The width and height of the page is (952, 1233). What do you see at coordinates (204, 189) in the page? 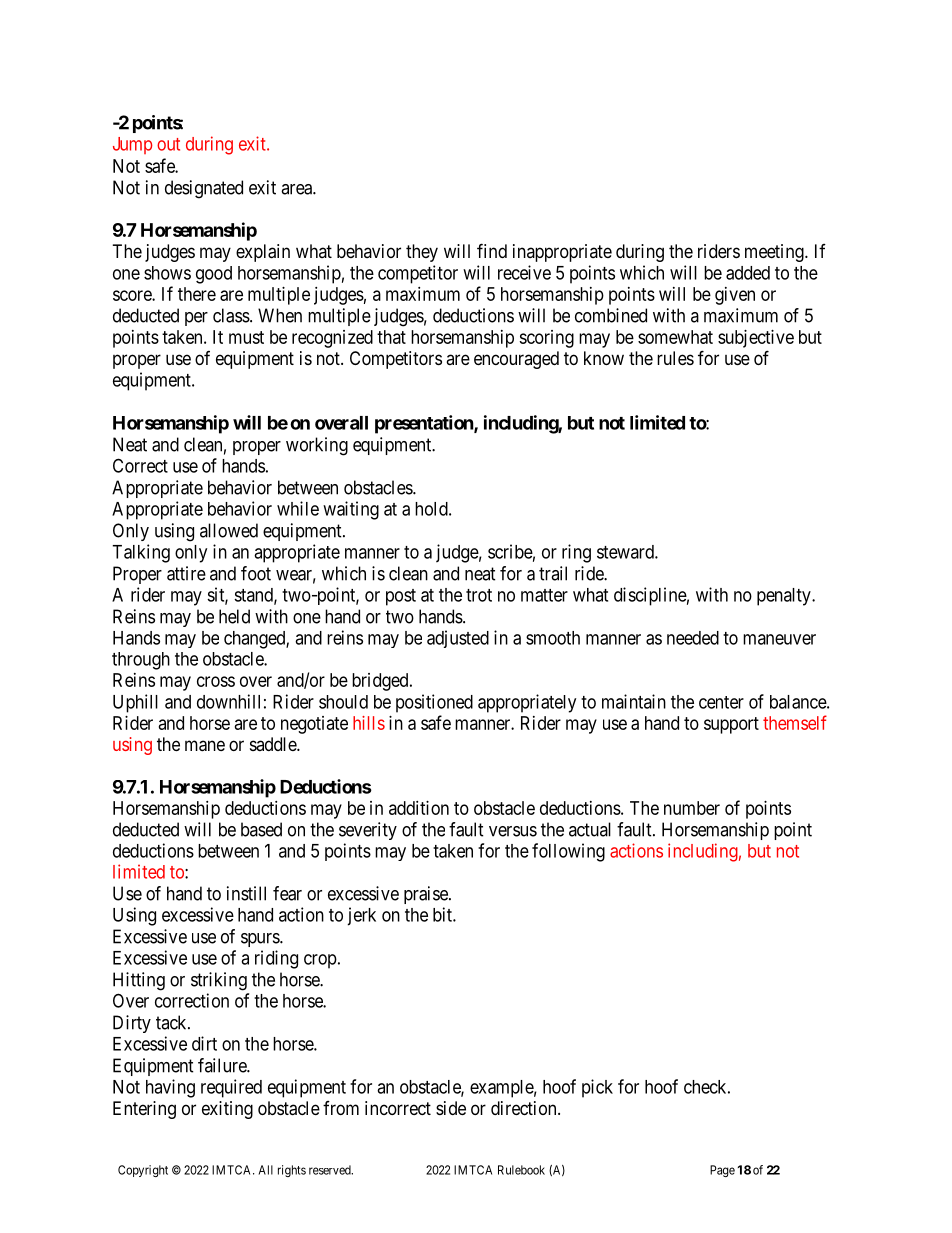
I see `designated` at bounding box center [204, 189].
